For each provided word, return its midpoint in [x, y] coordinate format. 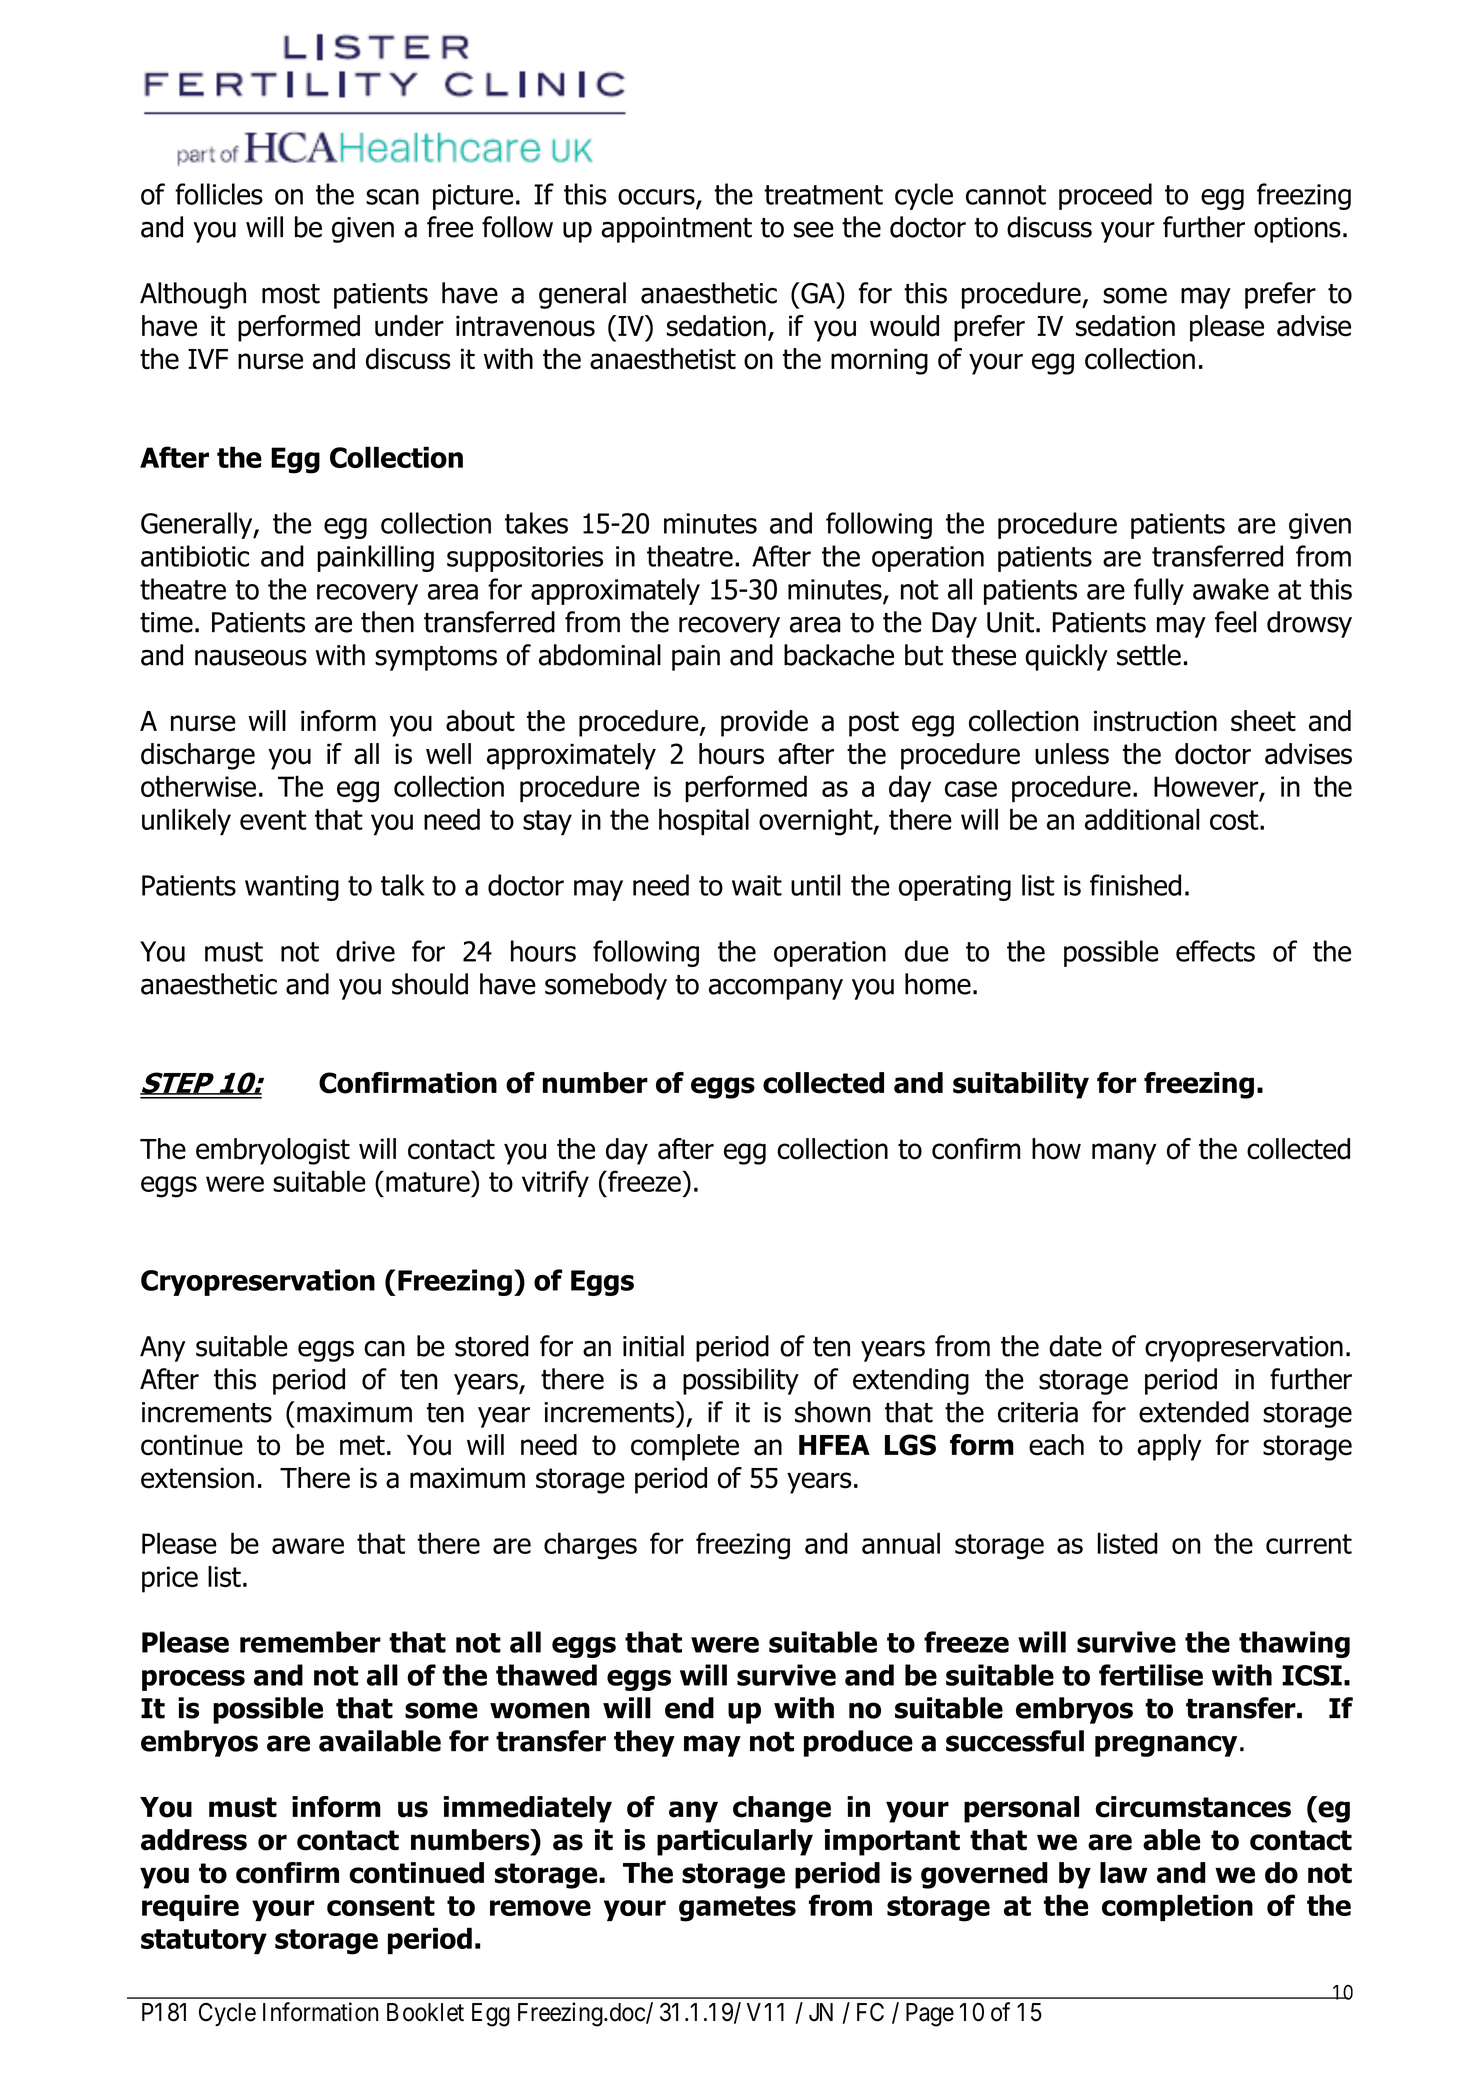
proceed [1105, 196]
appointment [676, 230]
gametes [737, 1909]
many [1124, 1154]
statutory [204, 1941]
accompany [776, 989]
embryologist [273, 1151]
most [291, 294]
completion [1177, 1907]
